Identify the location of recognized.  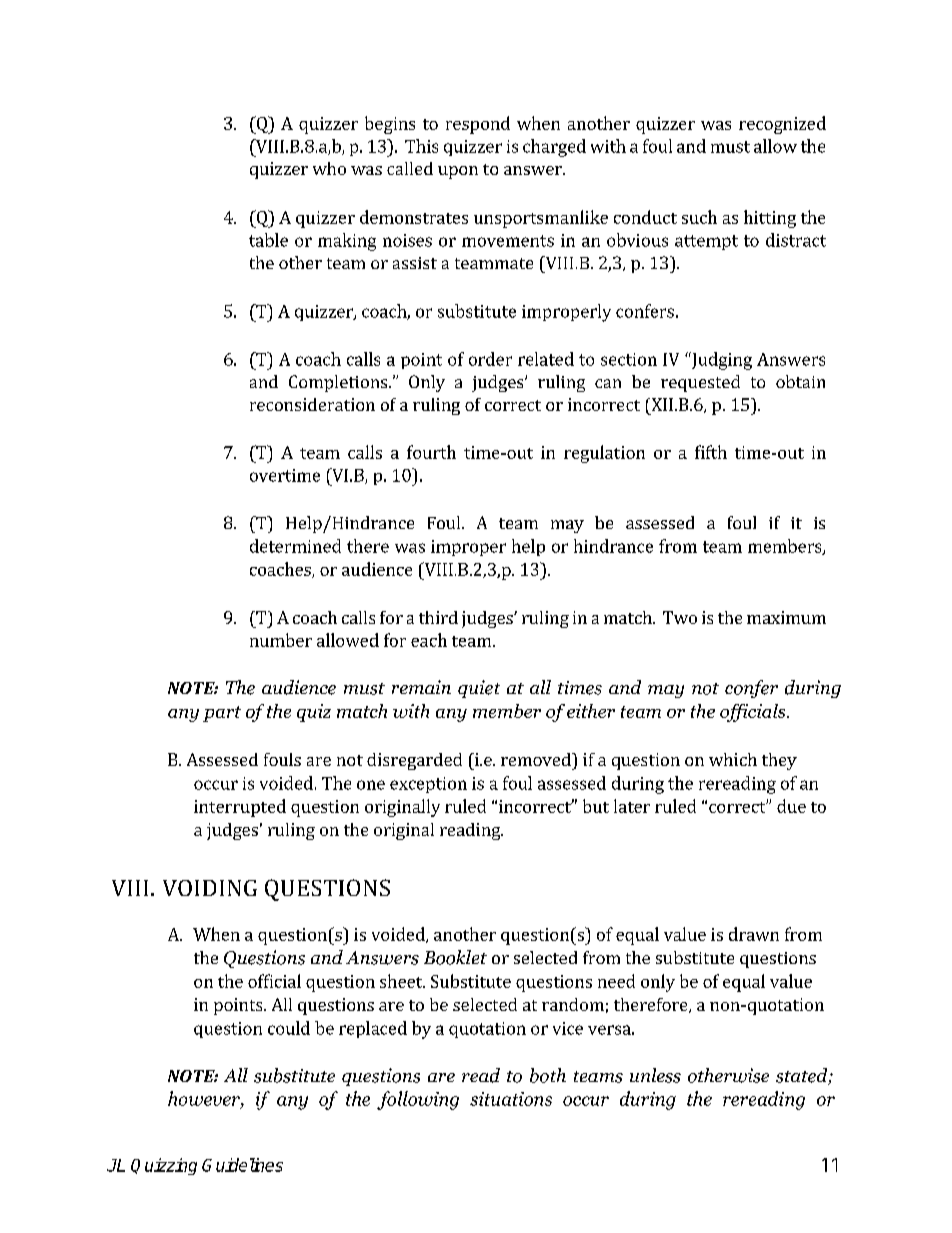
(782, 125).
